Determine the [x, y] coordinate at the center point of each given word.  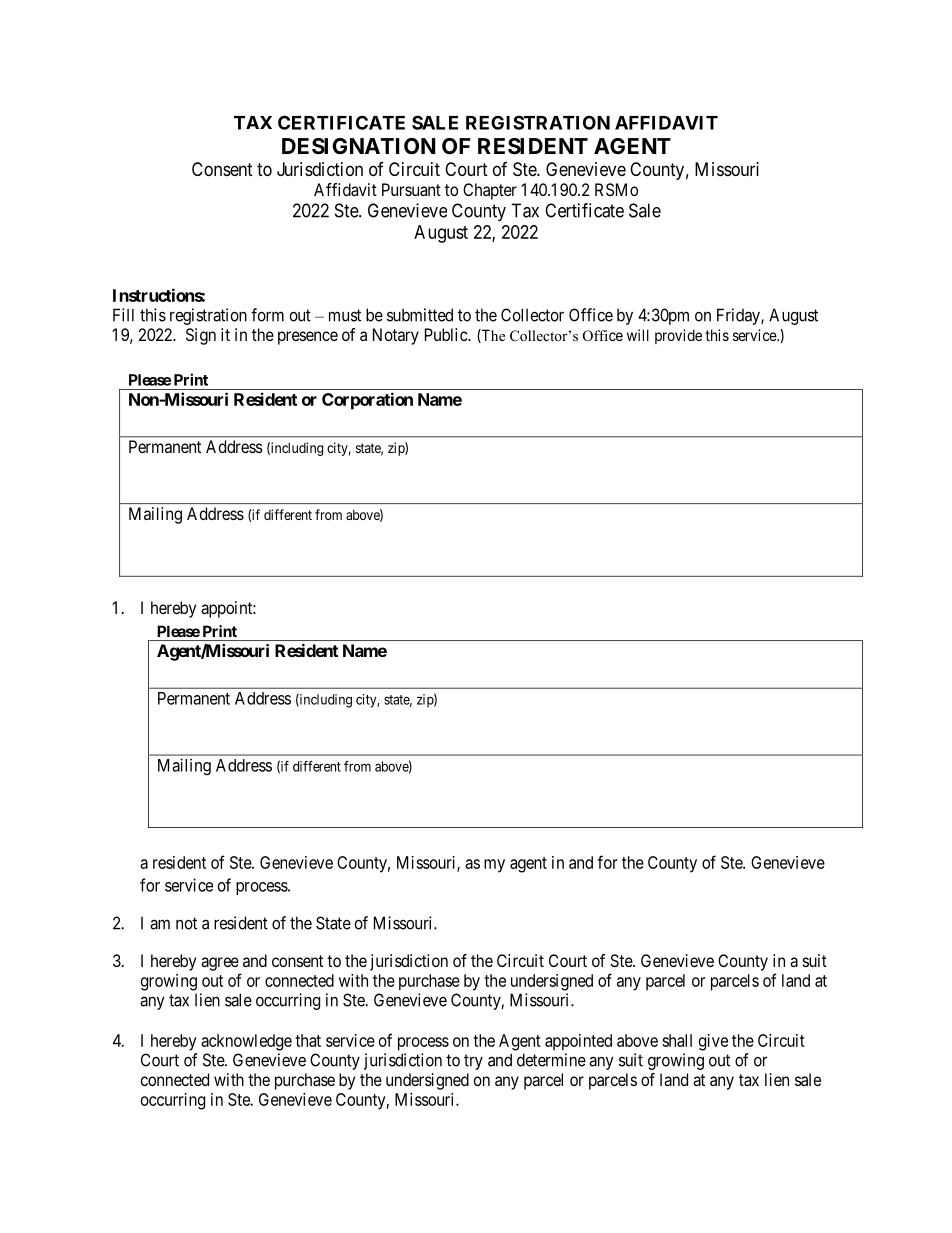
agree [220, 964]
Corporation [367, 401]
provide [678, 336]
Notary [396, 336]
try [473, 1062]
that [308, 1040]
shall [677, 1040]
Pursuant [411, 189]
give [713, 1042]
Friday [739, 316]
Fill [123, 315]
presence [308, 338]
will [638, 335]
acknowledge [246, 1042]
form [267, 315]
